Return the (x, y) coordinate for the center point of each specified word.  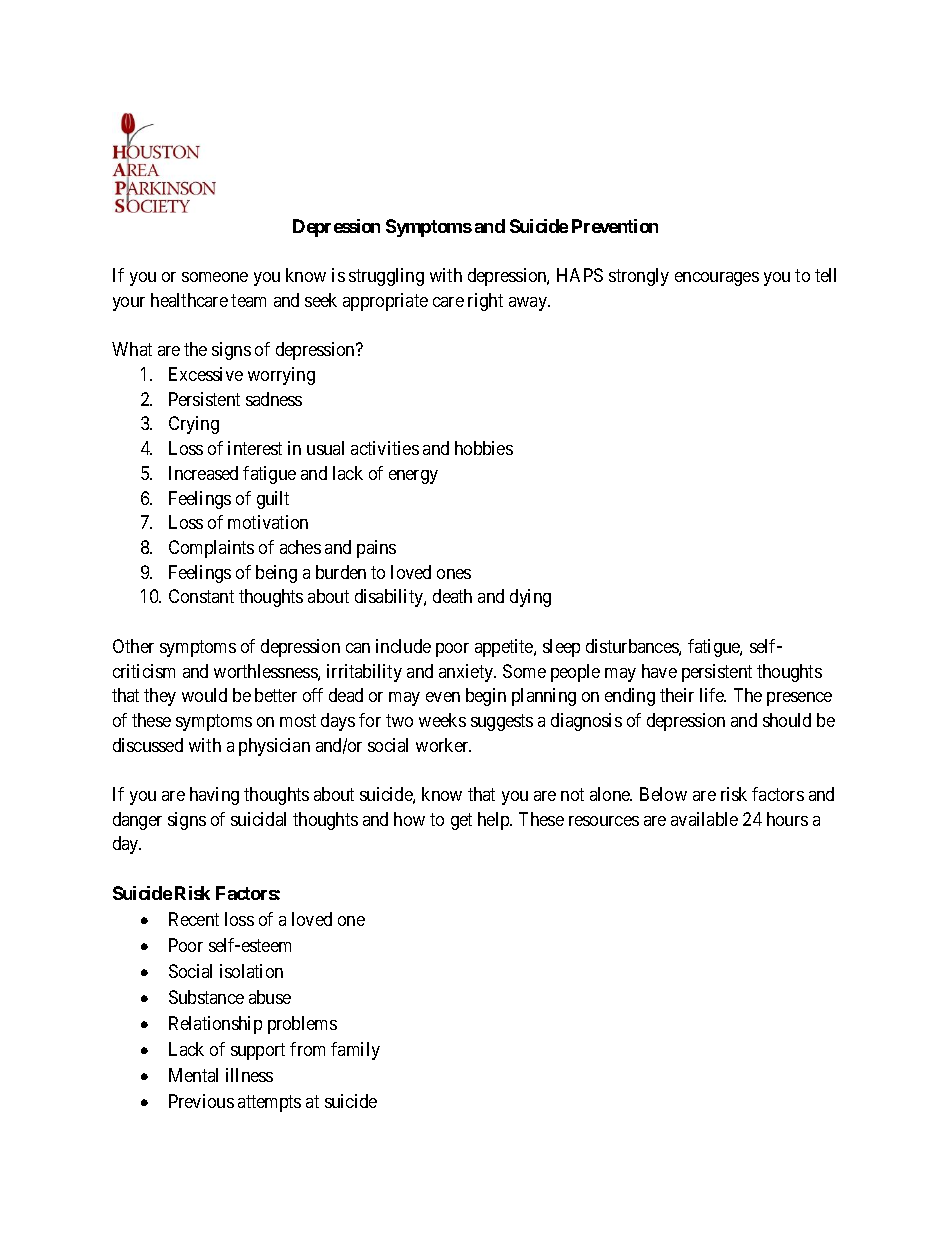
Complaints (211, 549)
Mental (193, 1075)
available (704, 819)
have (659, 671)
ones (454, 574)
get (461, 821)
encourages (717, 279)
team (248, 300)
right (485, 302)
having (214, 796)
